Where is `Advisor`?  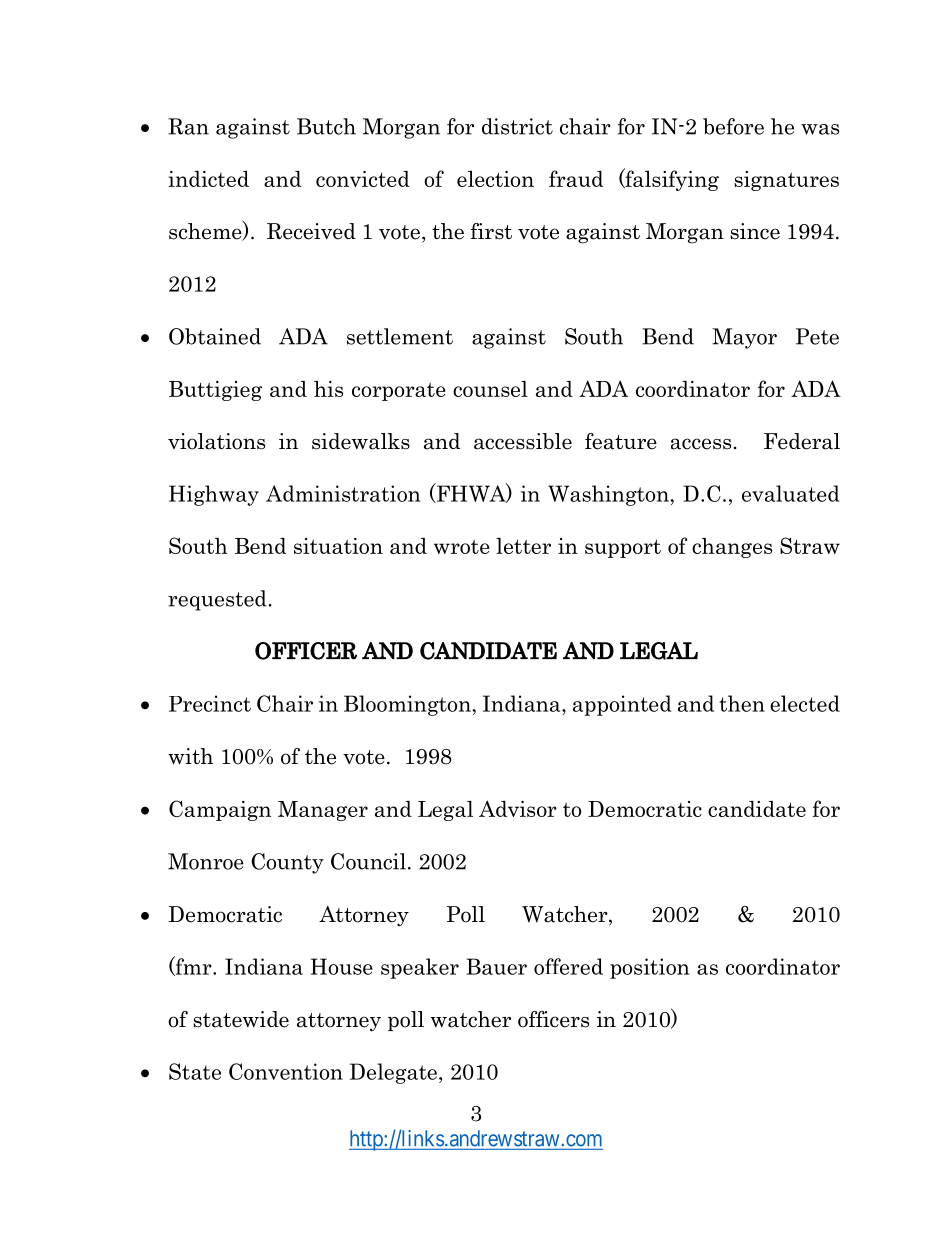
Advisor is located at coordinates (518, 808).
